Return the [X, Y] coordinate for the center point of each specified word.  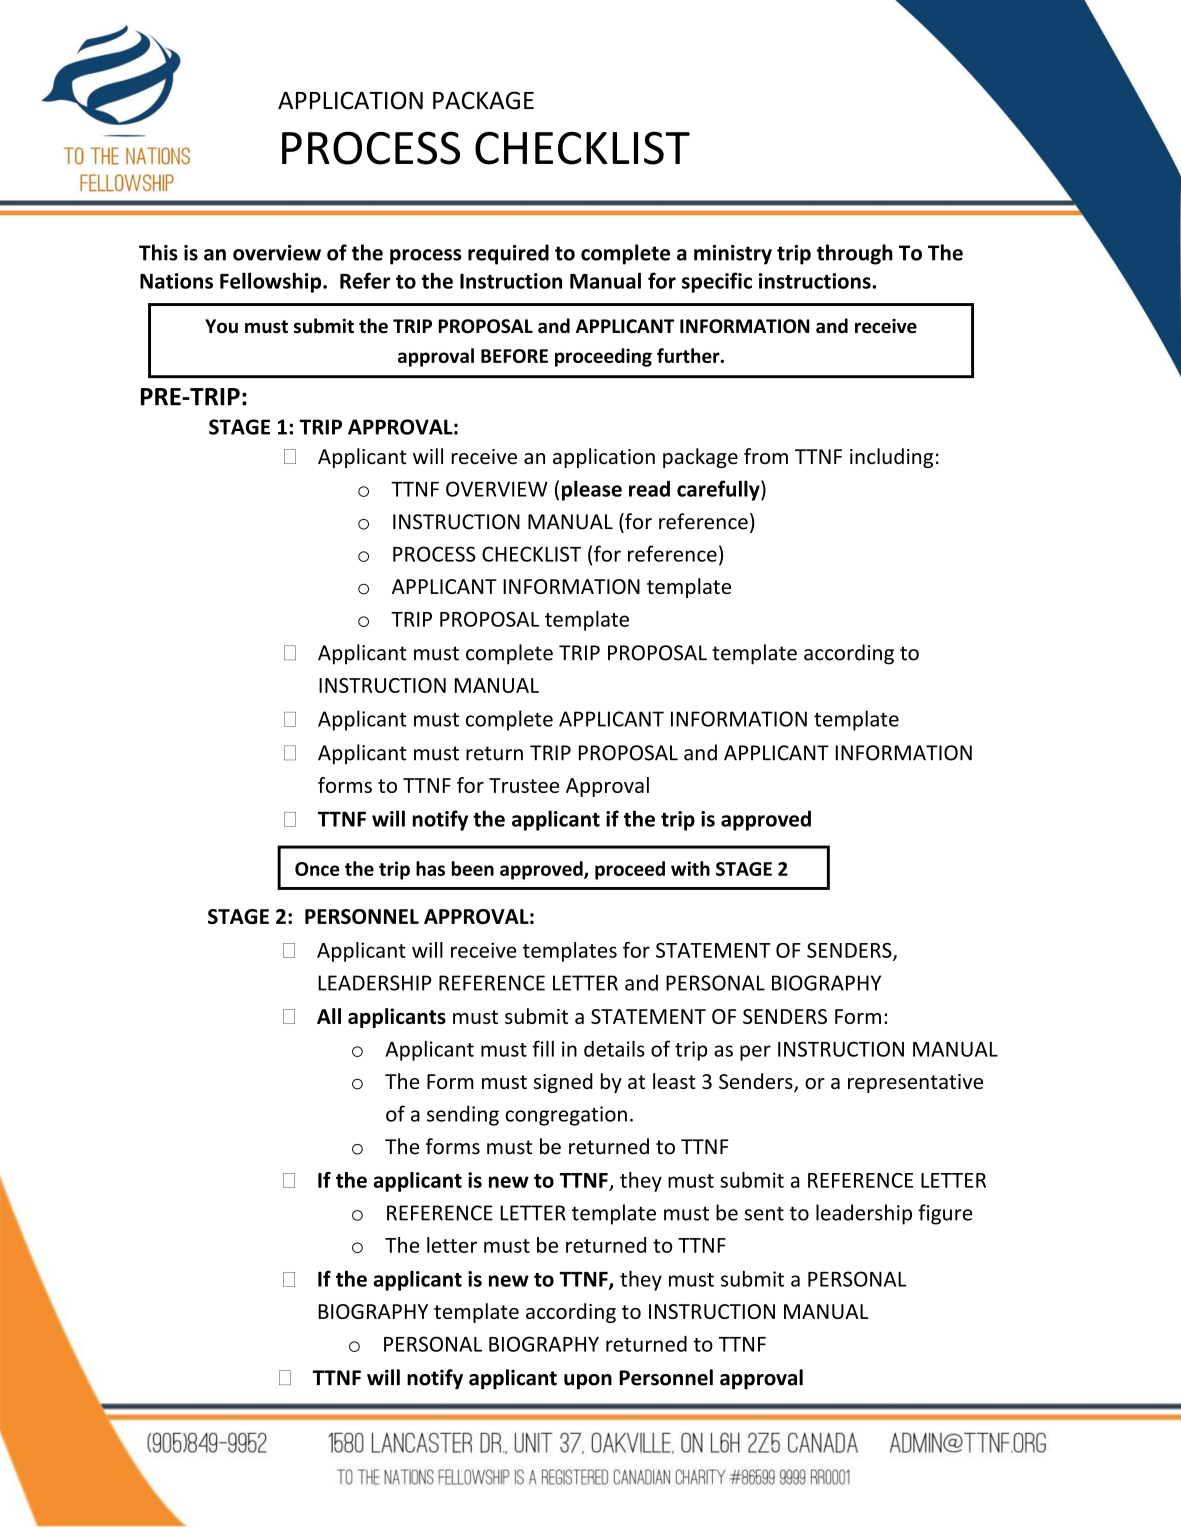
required [508, 254]
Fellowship [272, 282]
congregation [566, 1116]
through [855, 254]
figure [945, 1214]
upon [588, 1382]
